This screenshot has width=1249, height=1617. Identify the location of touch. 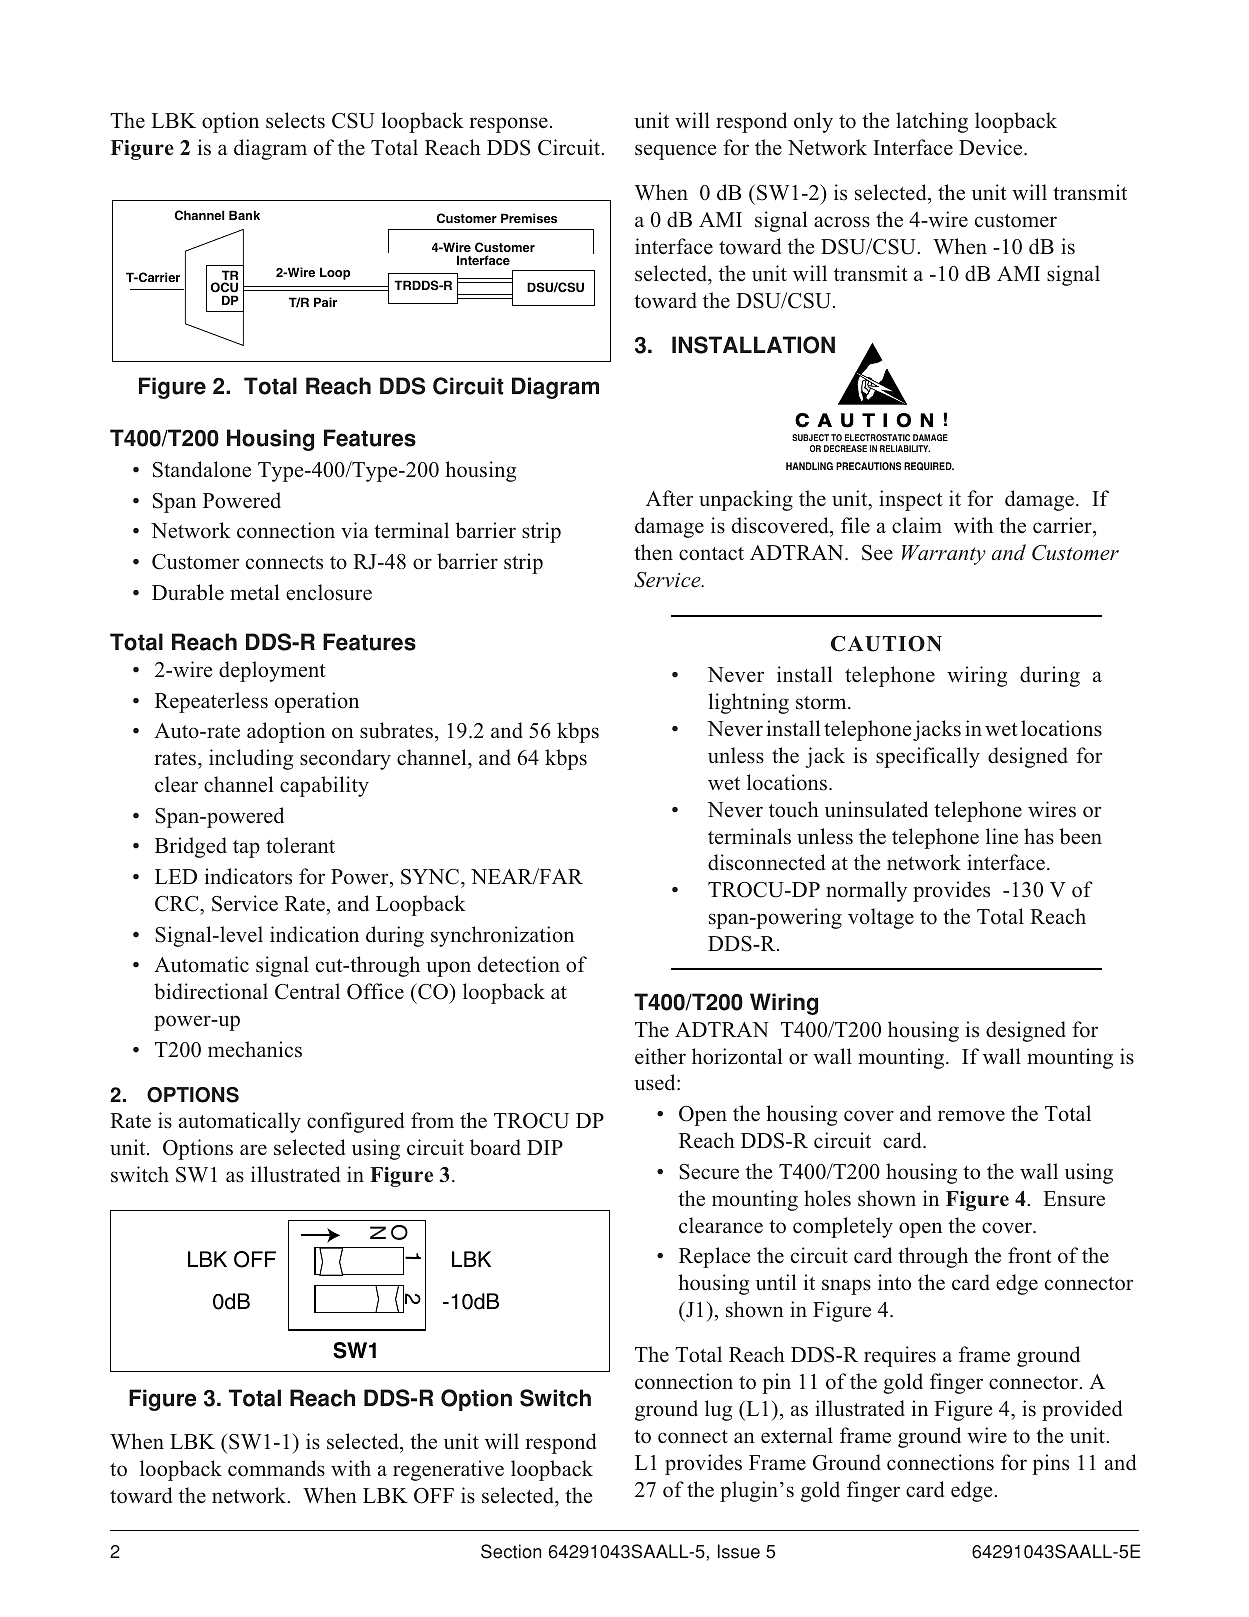
(794, 809).
